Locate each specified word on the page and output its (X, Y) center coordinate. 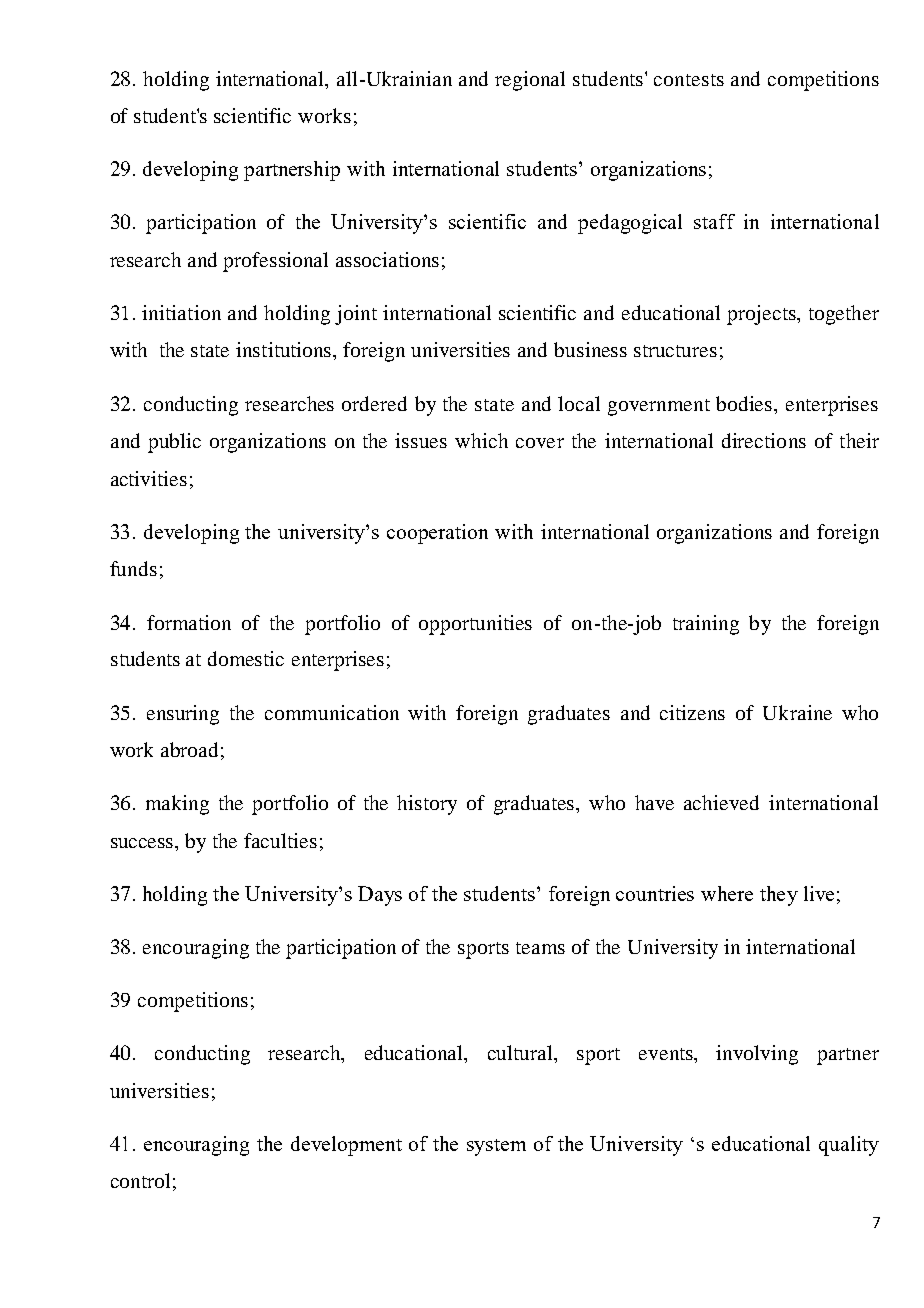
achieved (721, 802)
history (427, 805)
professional (275, 262)
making (177, 805)
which (481, 440)
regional (530, 81)
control (140, 1180)
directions (764, 440)
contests (689, 80)
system (496, 1147)
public (174, 443)
